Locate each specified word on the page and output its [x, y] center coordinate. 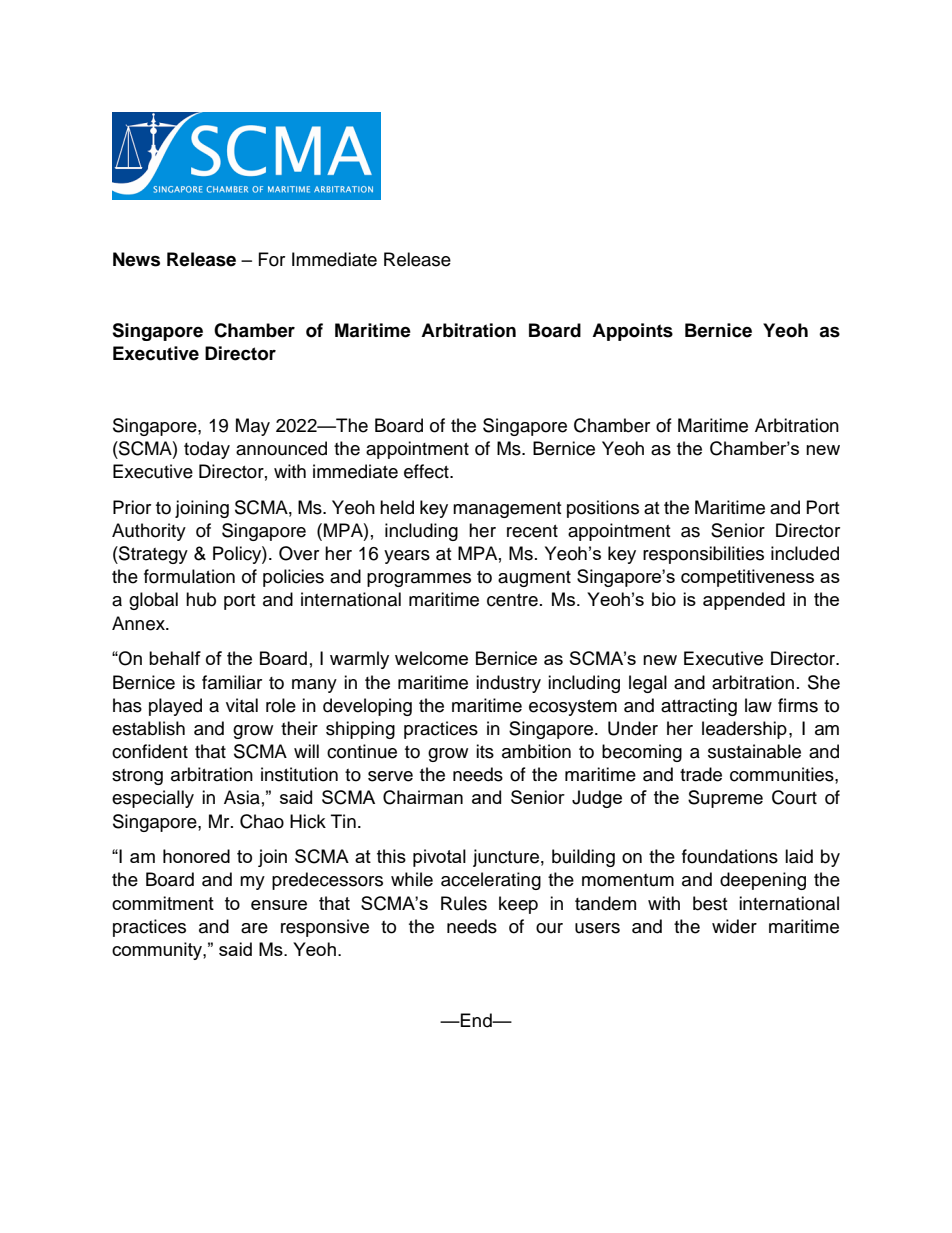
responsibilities [703, 555]
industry [508, 684]
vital [242, 705]
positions [603, 509]
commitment [163, 903]
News [136, 259]
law [758, 705]
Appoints [632, 332]
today [207, 450]
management [507, 510]
